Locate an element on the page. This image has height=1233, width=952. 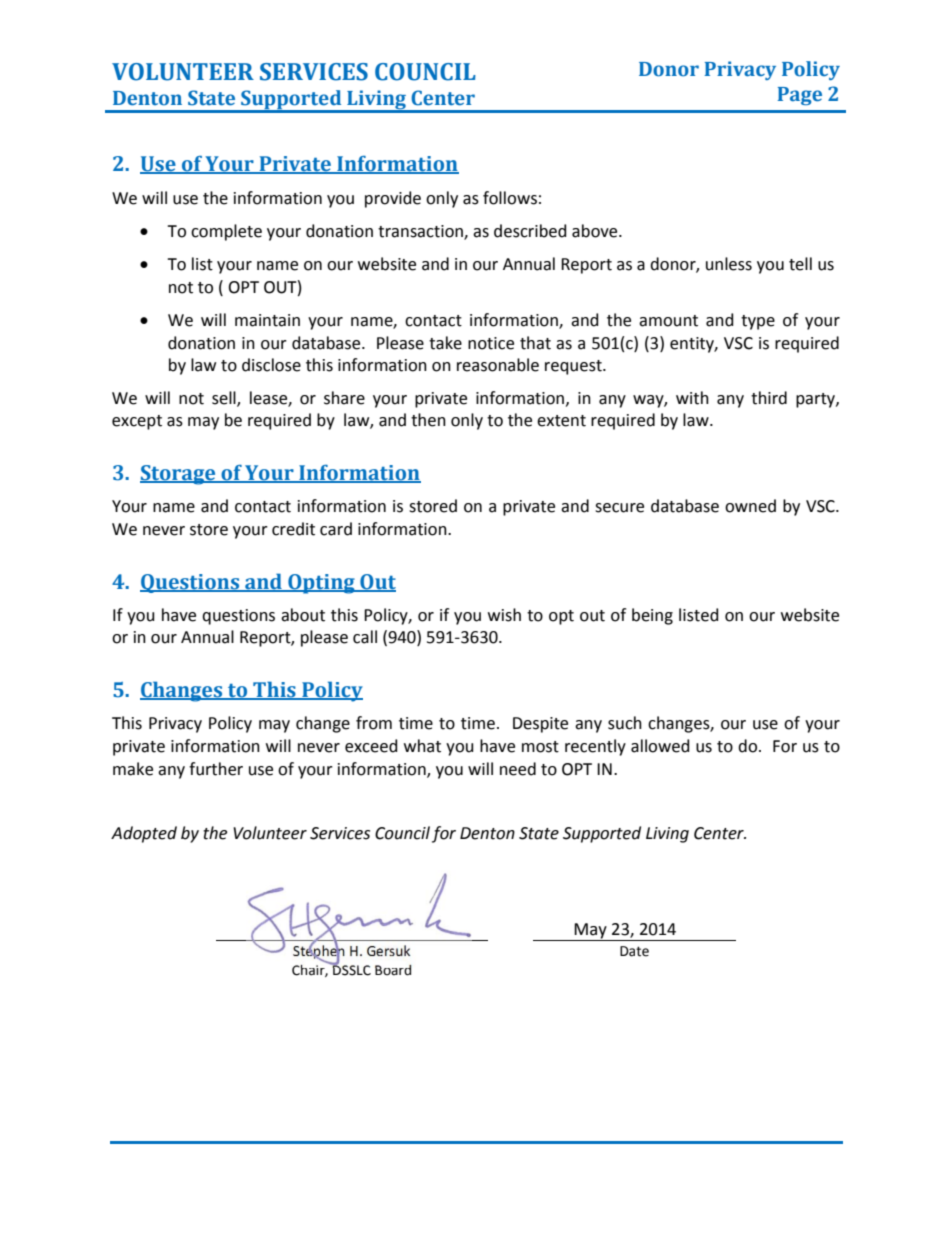
about is located at coordinates (303, 615).
